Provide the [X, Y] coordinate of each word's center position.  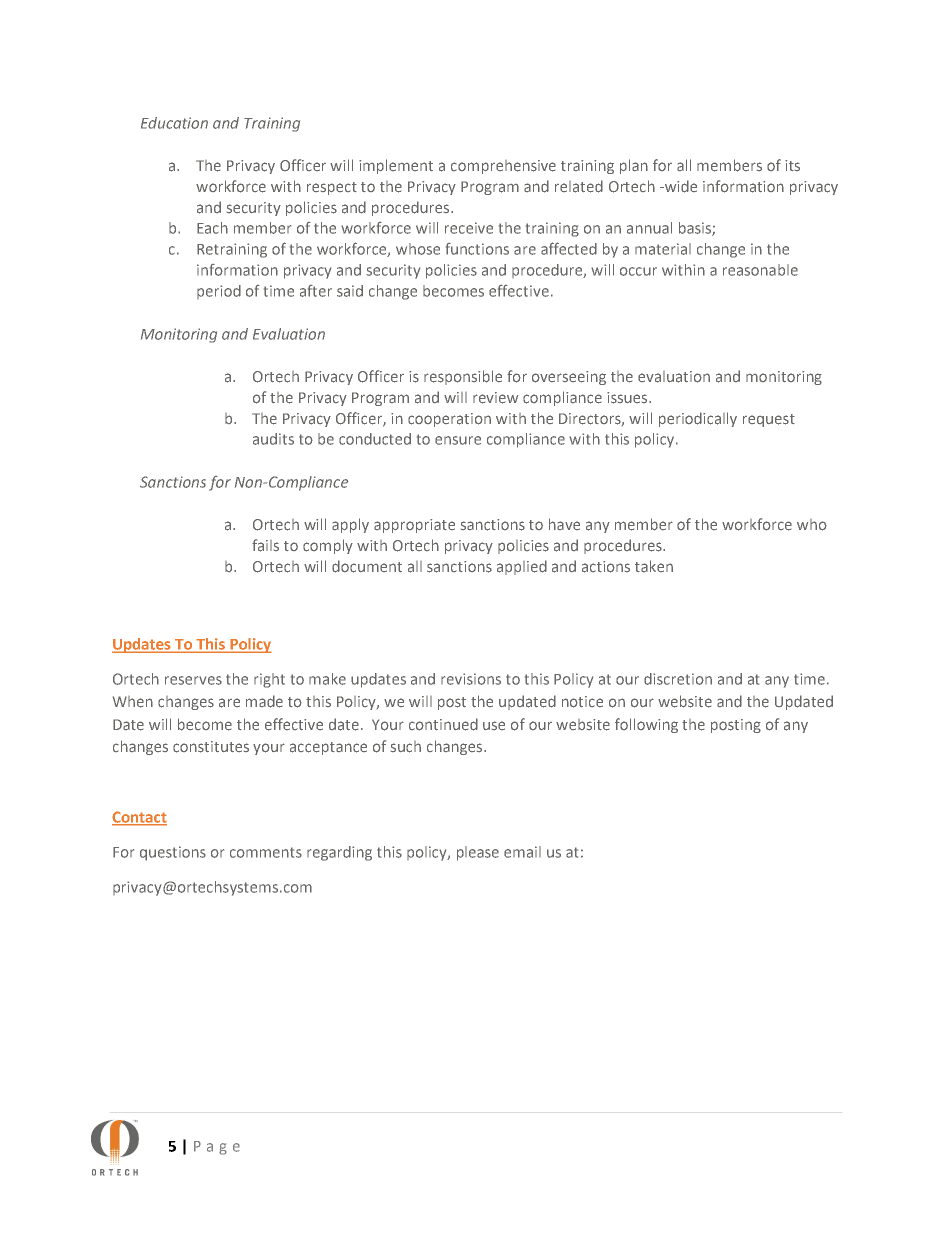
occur [638, 271]
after [316, 291]
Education [174, 123]
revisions [471, 679]
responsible [463, 377]
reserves [193, 680]
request [769, 420]
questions [173, 853]
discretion [678, 679]
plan [634, 166]
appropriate [414, 526]
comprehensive [503, 167]
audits [273, 439]
